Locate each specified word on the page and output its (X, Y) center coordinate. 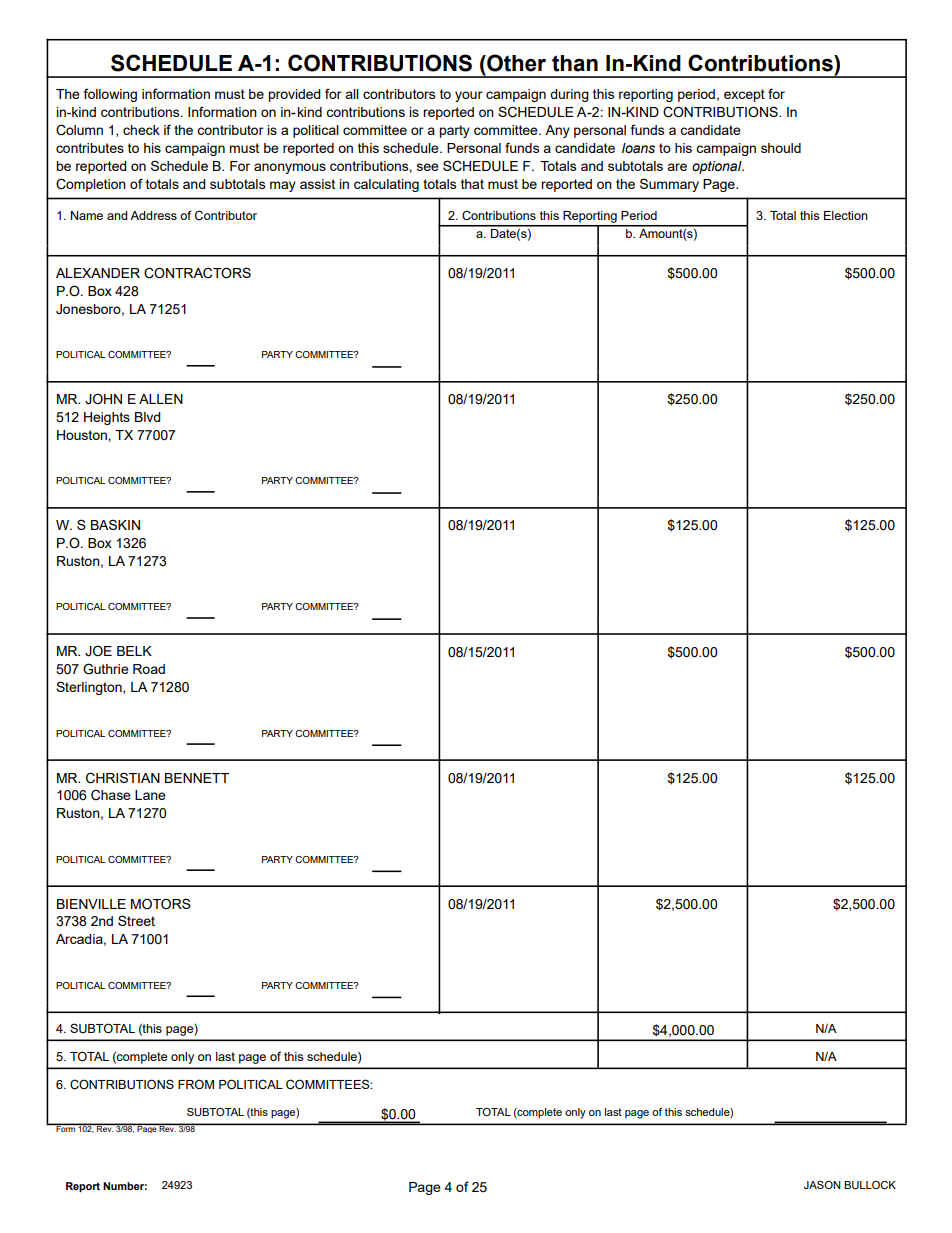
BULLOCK (870, 1185)
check (141, 130)
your (469, 96)
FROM (196, 1084)
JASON (822, 1185)
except (744, 95)
